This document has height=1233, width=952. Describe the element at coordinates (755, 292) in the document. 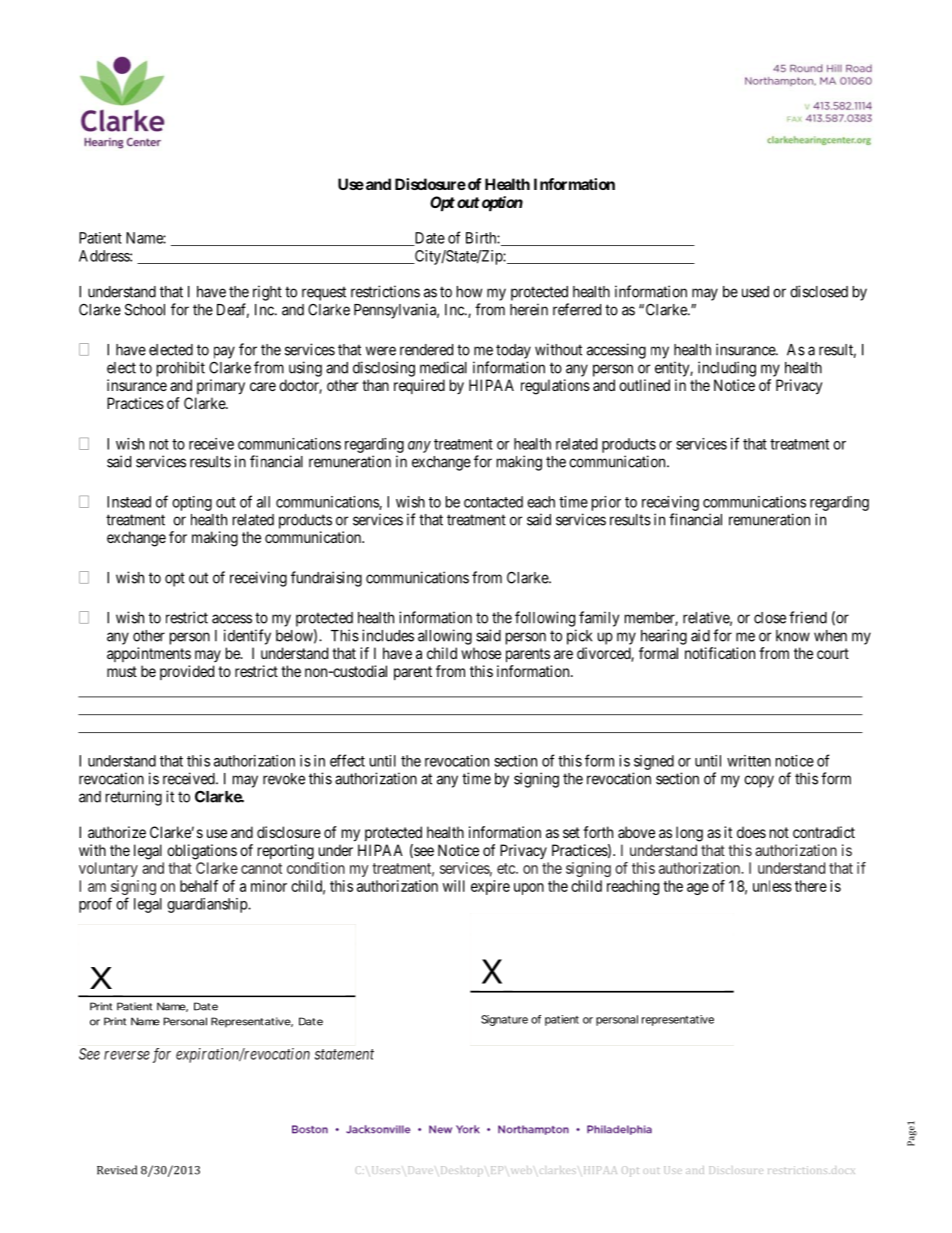

I see `used` at that location.
